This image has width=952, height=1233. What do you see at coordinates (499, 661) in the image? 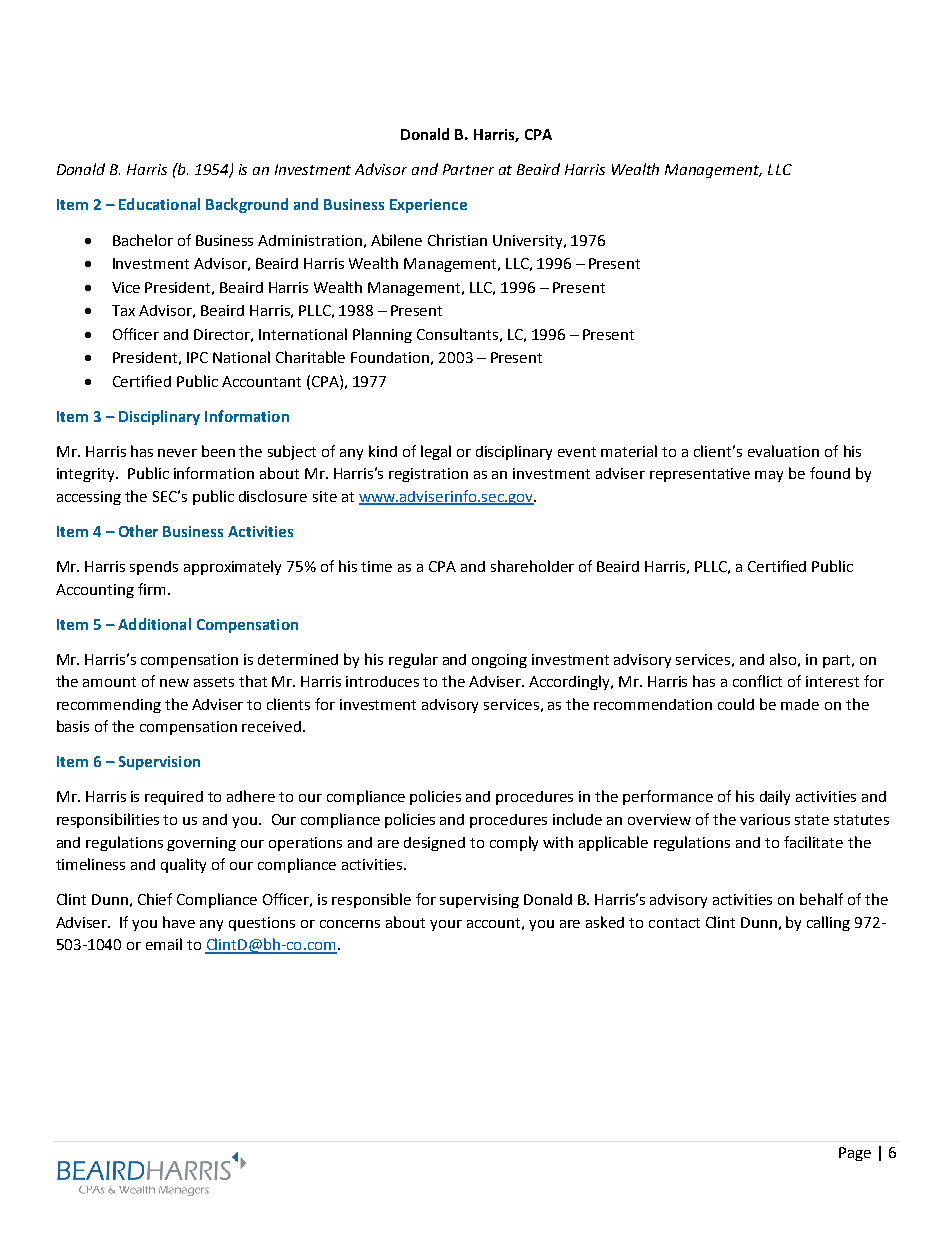
I see `ongoing` at bounding box center [499, 661].
